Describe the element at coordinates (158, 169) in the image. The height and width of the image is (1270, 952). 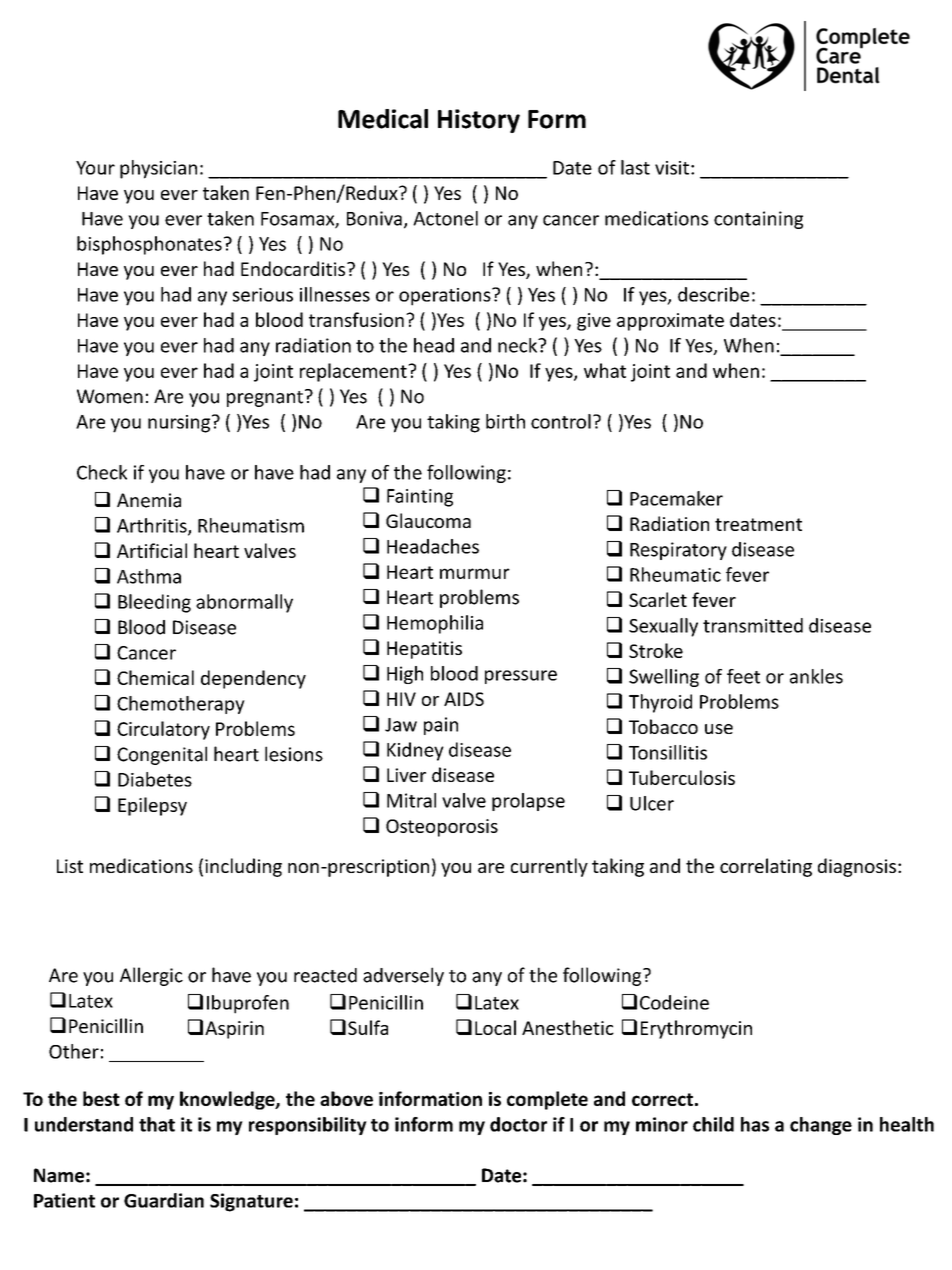
I see `physician` at that location.
